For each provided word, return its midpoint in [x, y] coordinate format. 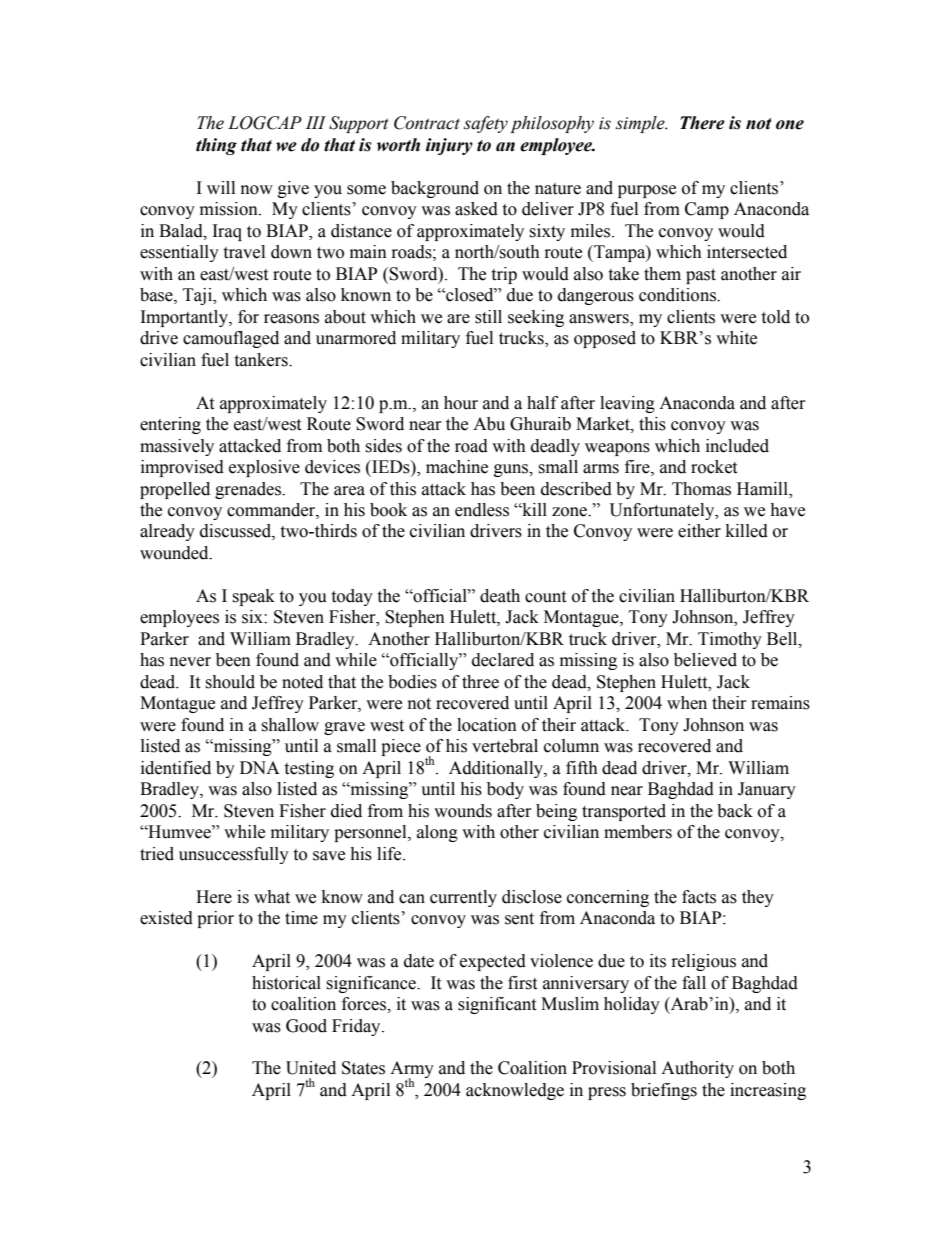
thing [216, 146]
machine [457, 467]
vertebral [505, 746]
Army [412, 1071]
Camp [707, 210]
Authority [697, 1069]
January [767, 790]
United [311, 1068]
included [737, 446]
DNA [260, 767]
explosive [264, 468]
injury [449, 146]
